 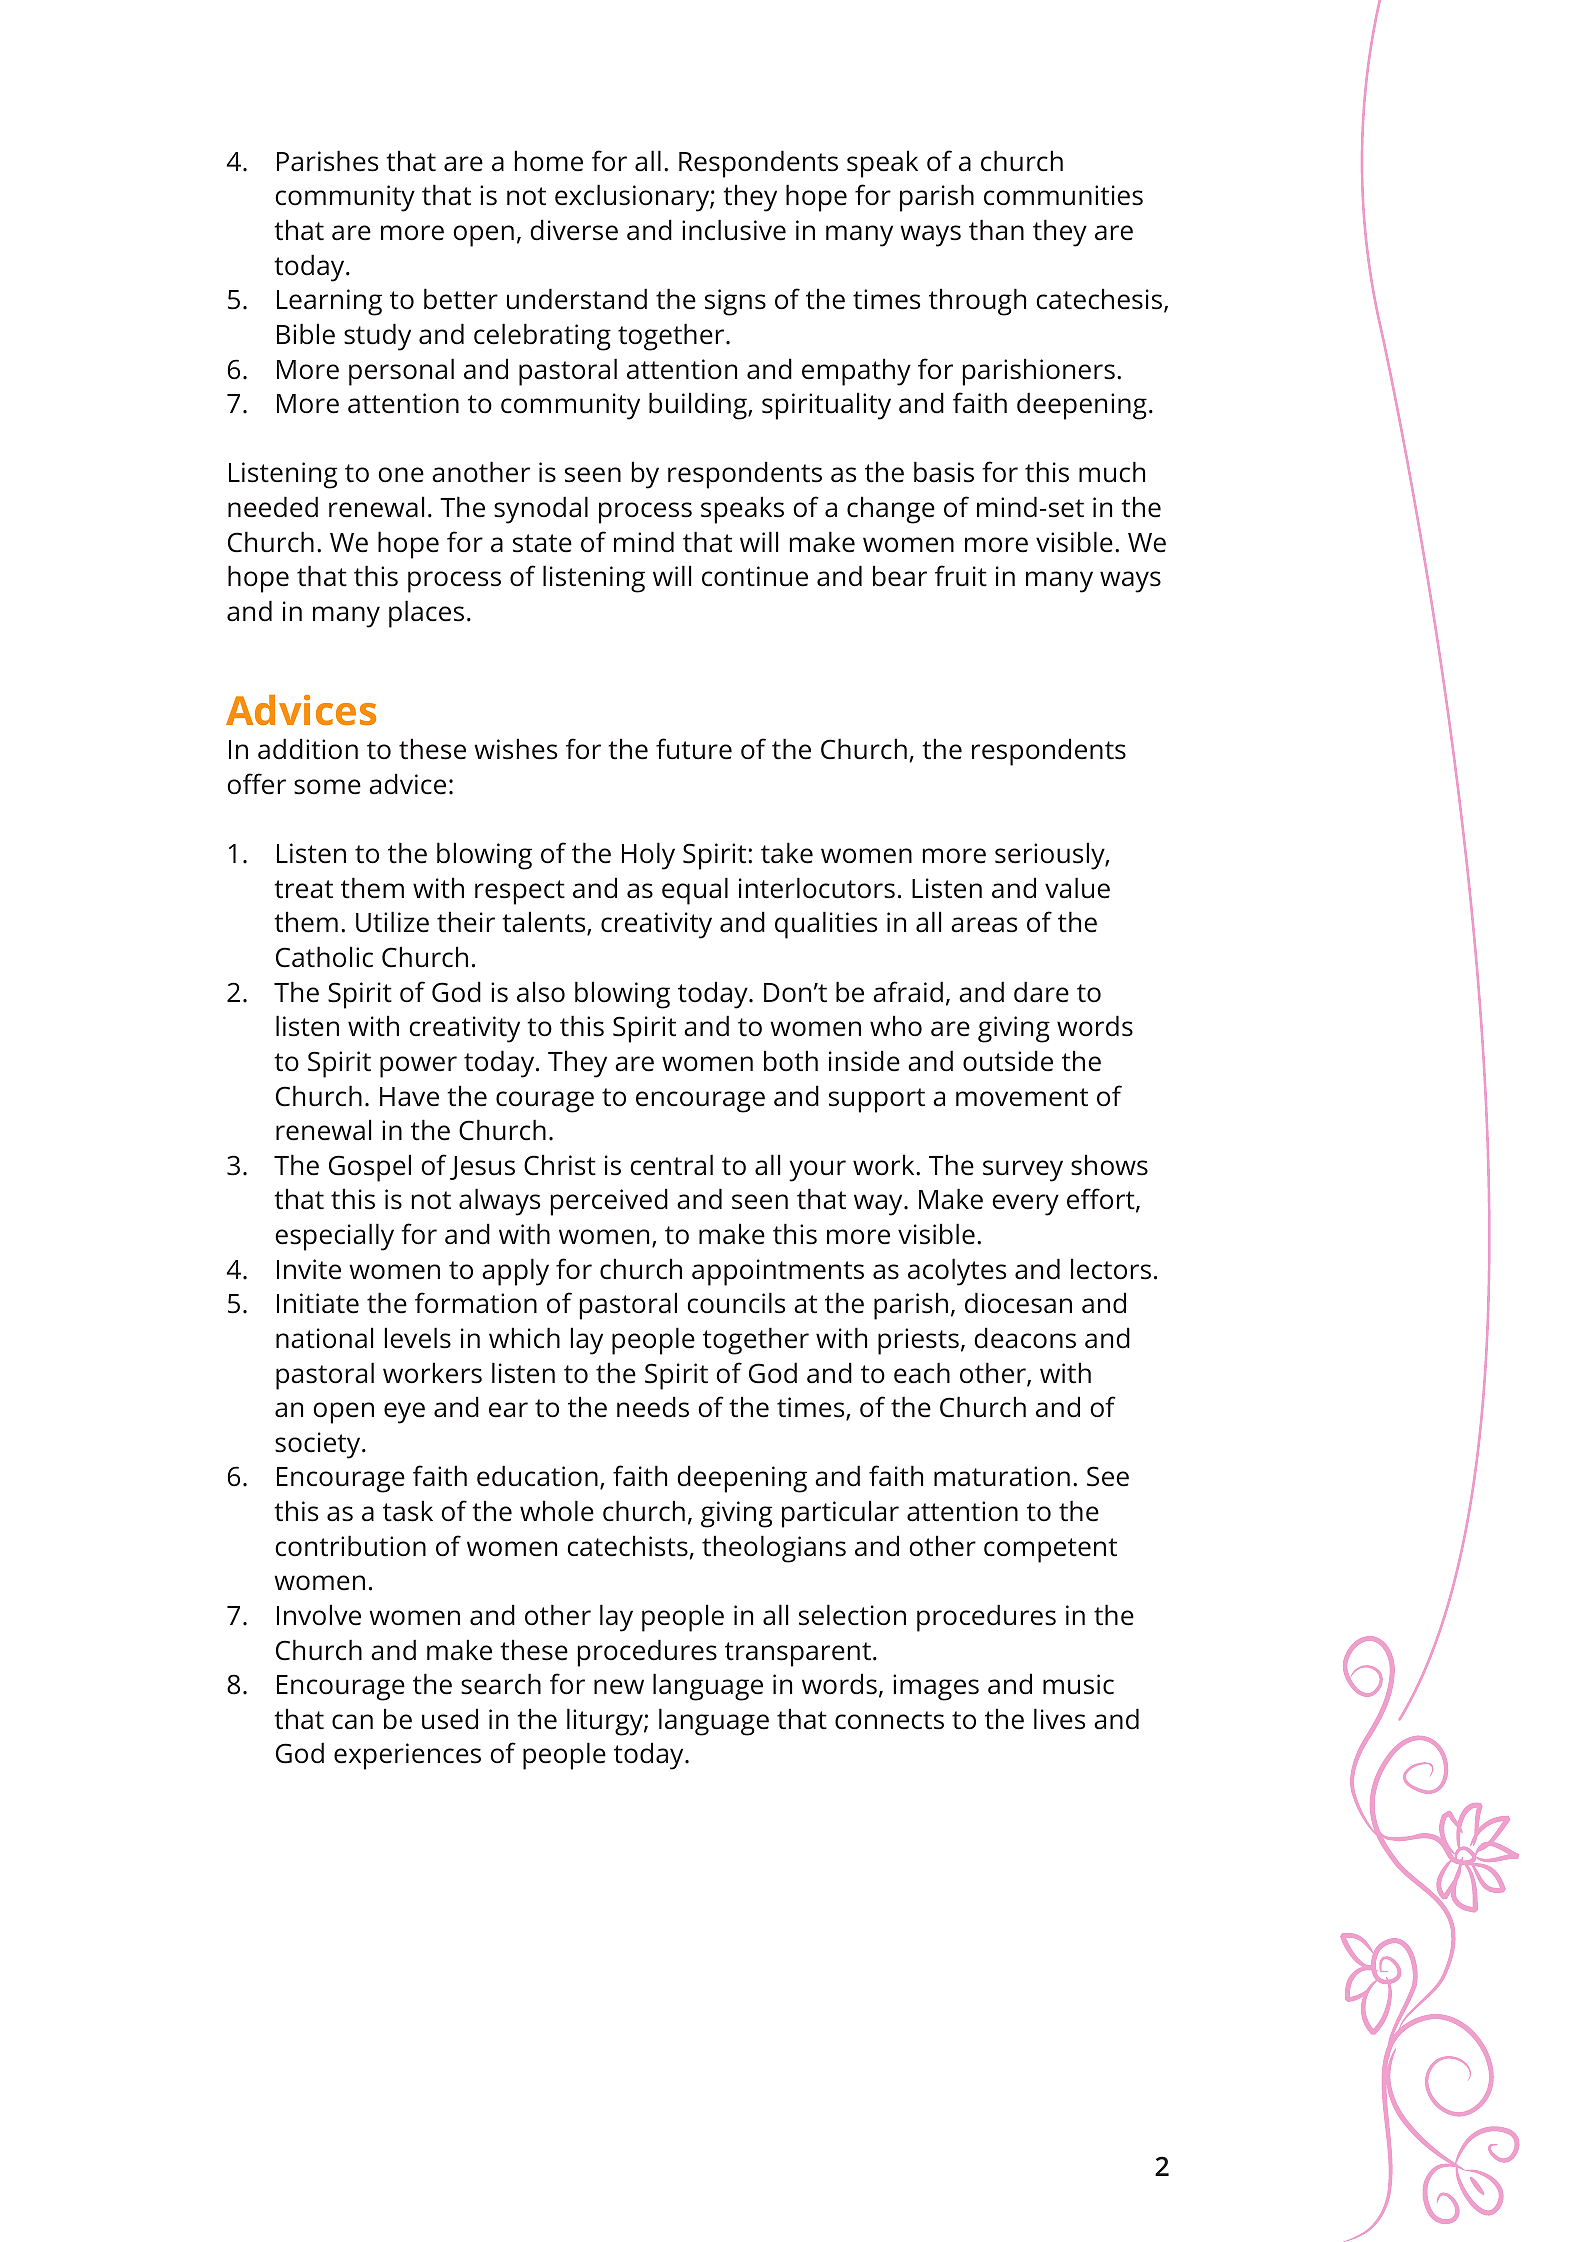 I want to click on Learning, so click(x=329, y=302).
